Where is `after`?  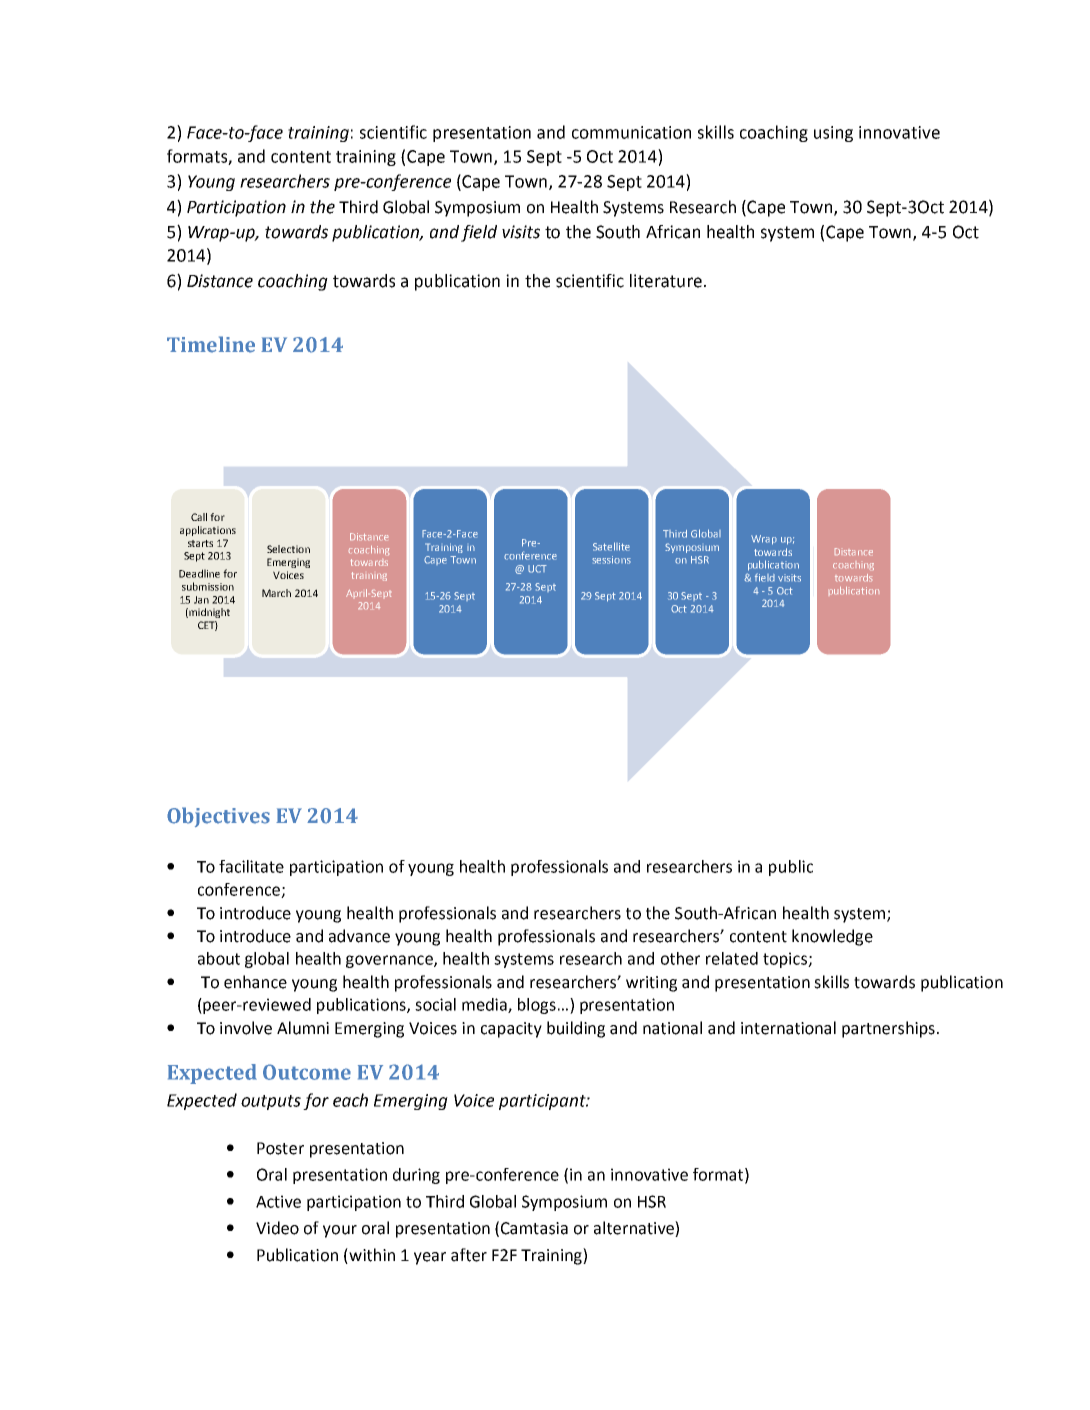
after is located at coordinates (469, 1255).
